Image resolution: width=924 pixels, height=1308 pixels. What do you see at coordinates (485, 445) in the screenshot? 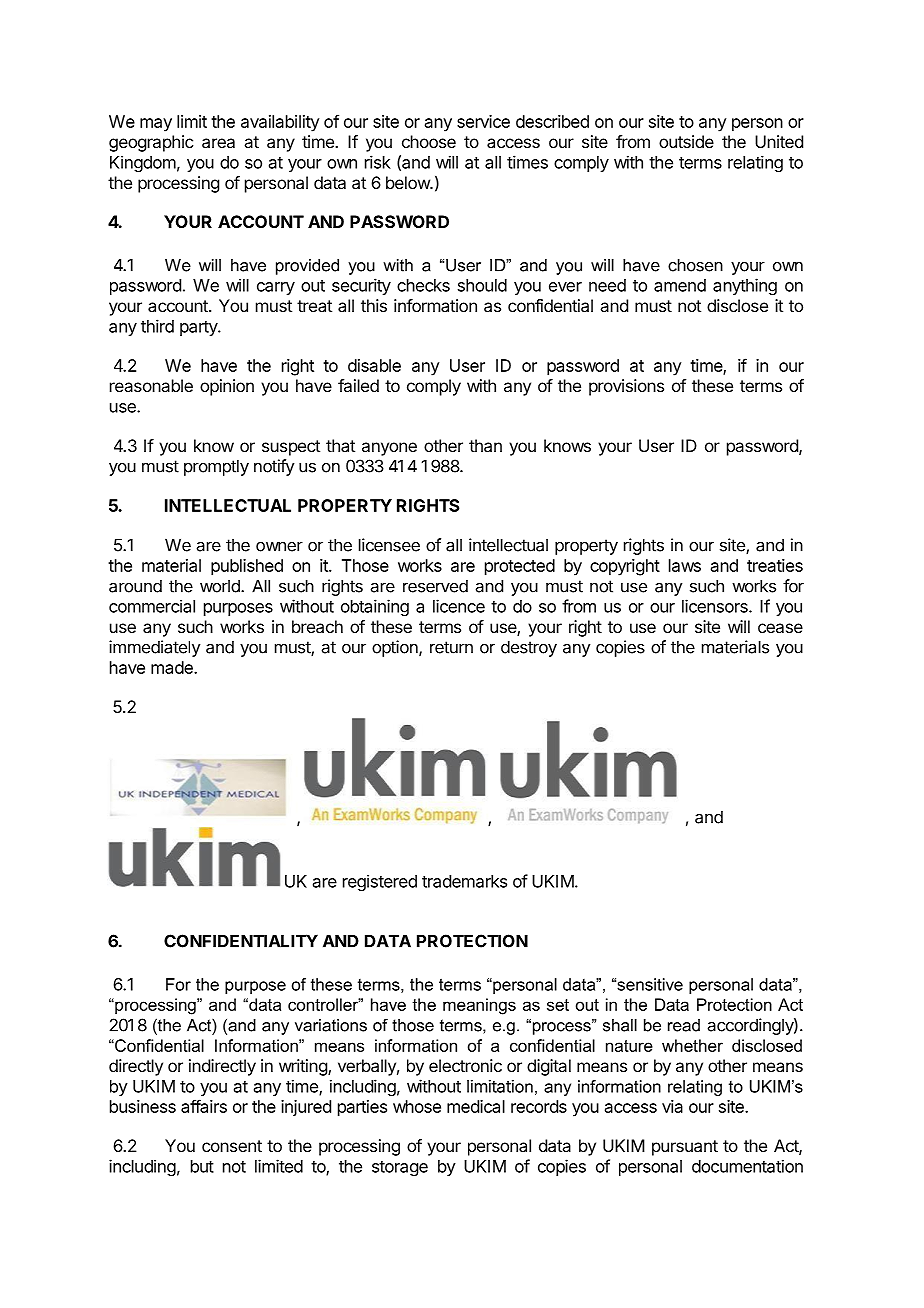
I see `than` at bounding box center [485, 445].
